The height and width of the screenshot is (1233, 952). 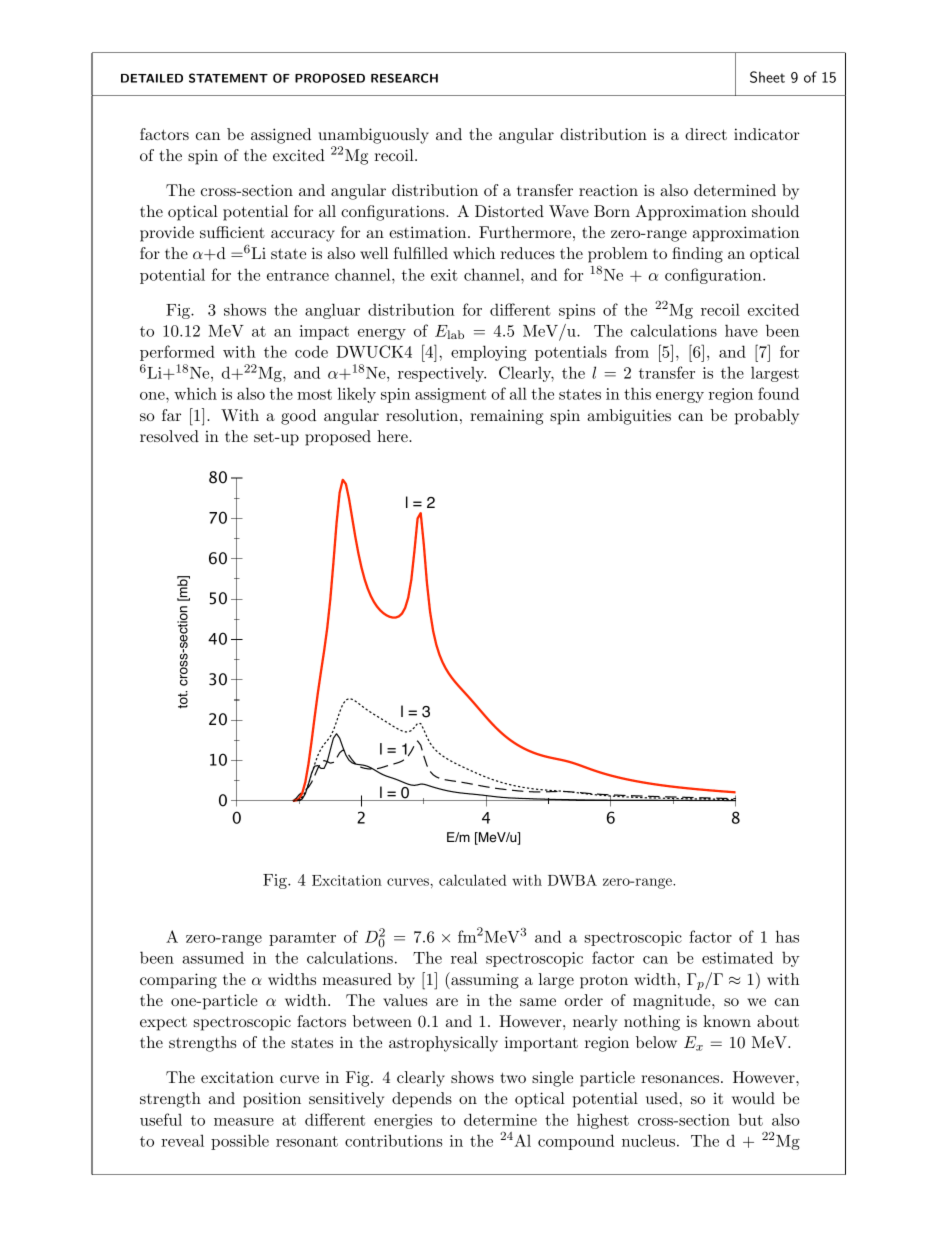 I want to click on here, so click(x=393, y=436).
